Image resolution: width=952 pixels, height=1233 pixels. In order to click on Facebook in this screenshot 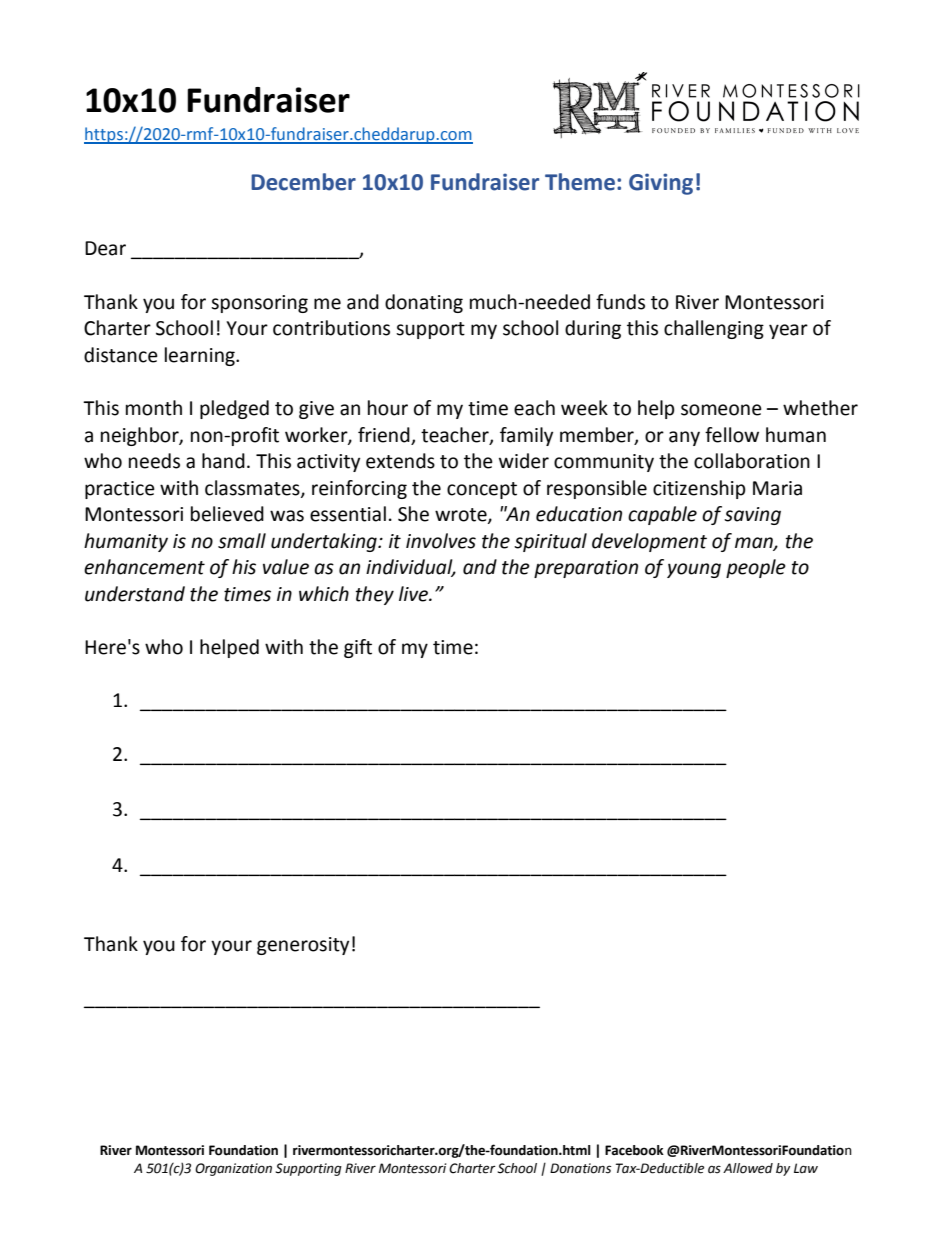, I will do `click(634, 1150)`.
